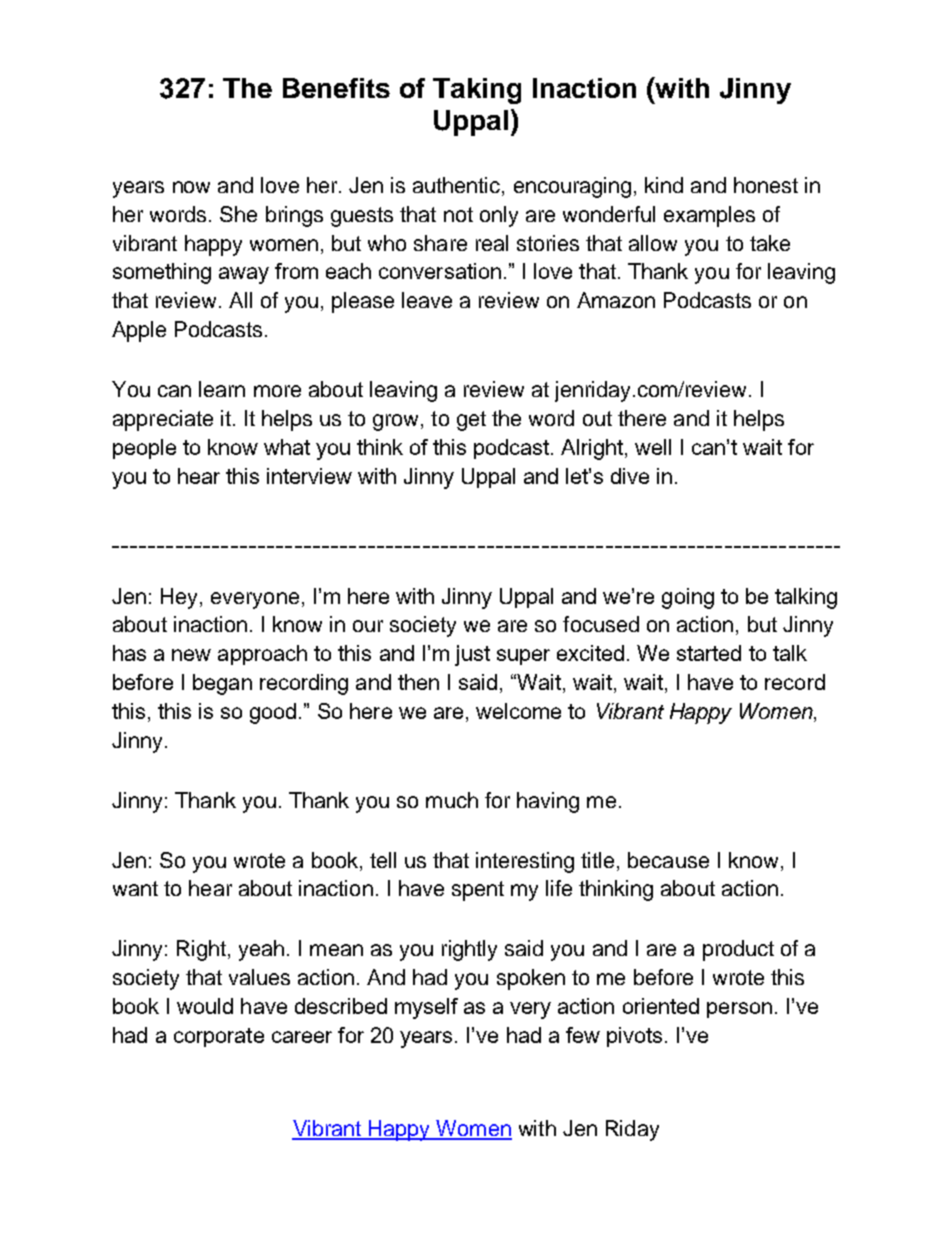 The image size is (952, 1233). Describe the element at coordinates (426, 1008) in the document. I see `myself` at that location.
